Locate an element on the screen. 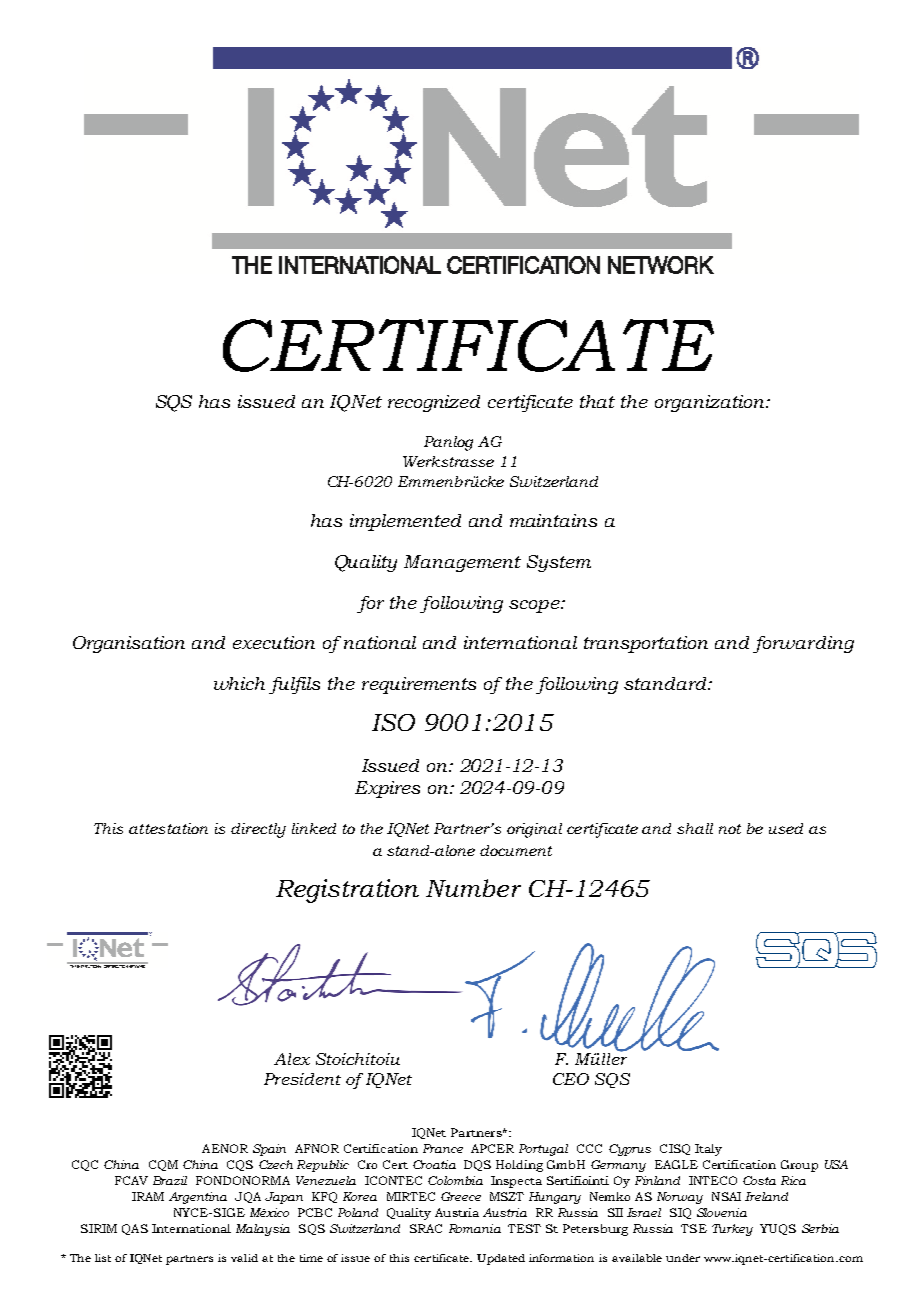  not is located at coordinates (730, 829).
